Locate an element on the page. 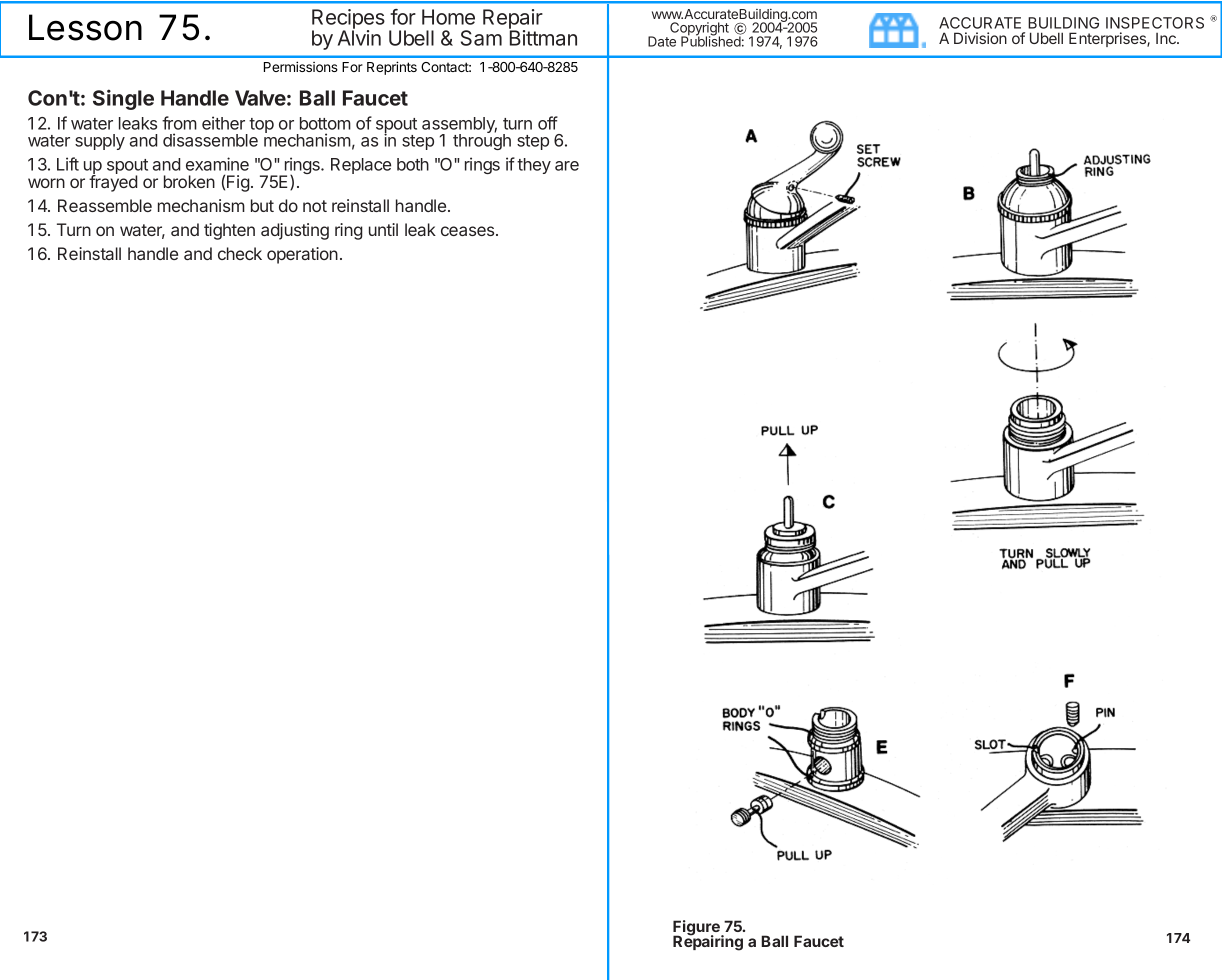  Lesson is located at coordinates (85, 27).
